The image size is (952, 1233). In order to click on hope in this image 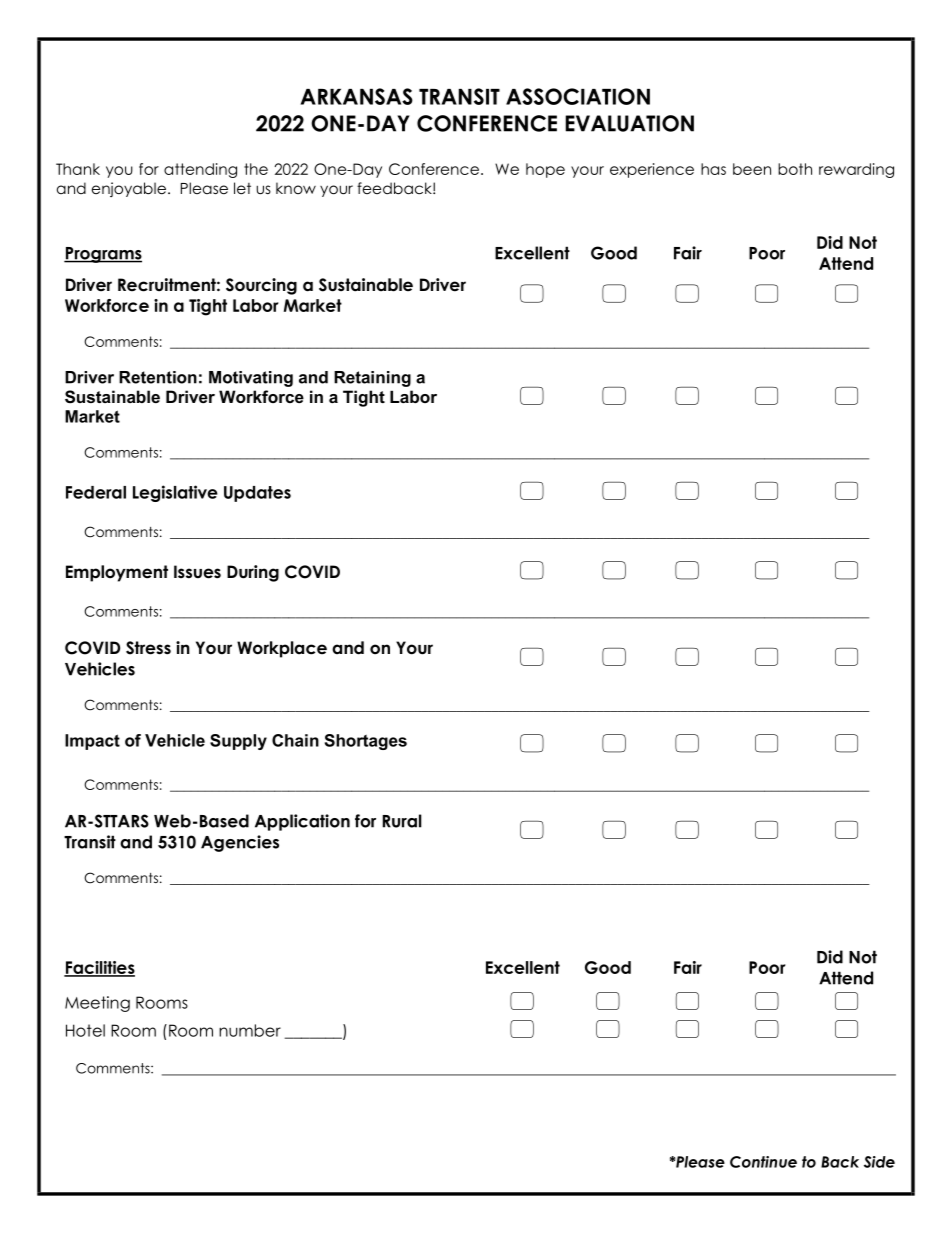, I will do `click(545, 170)`.
